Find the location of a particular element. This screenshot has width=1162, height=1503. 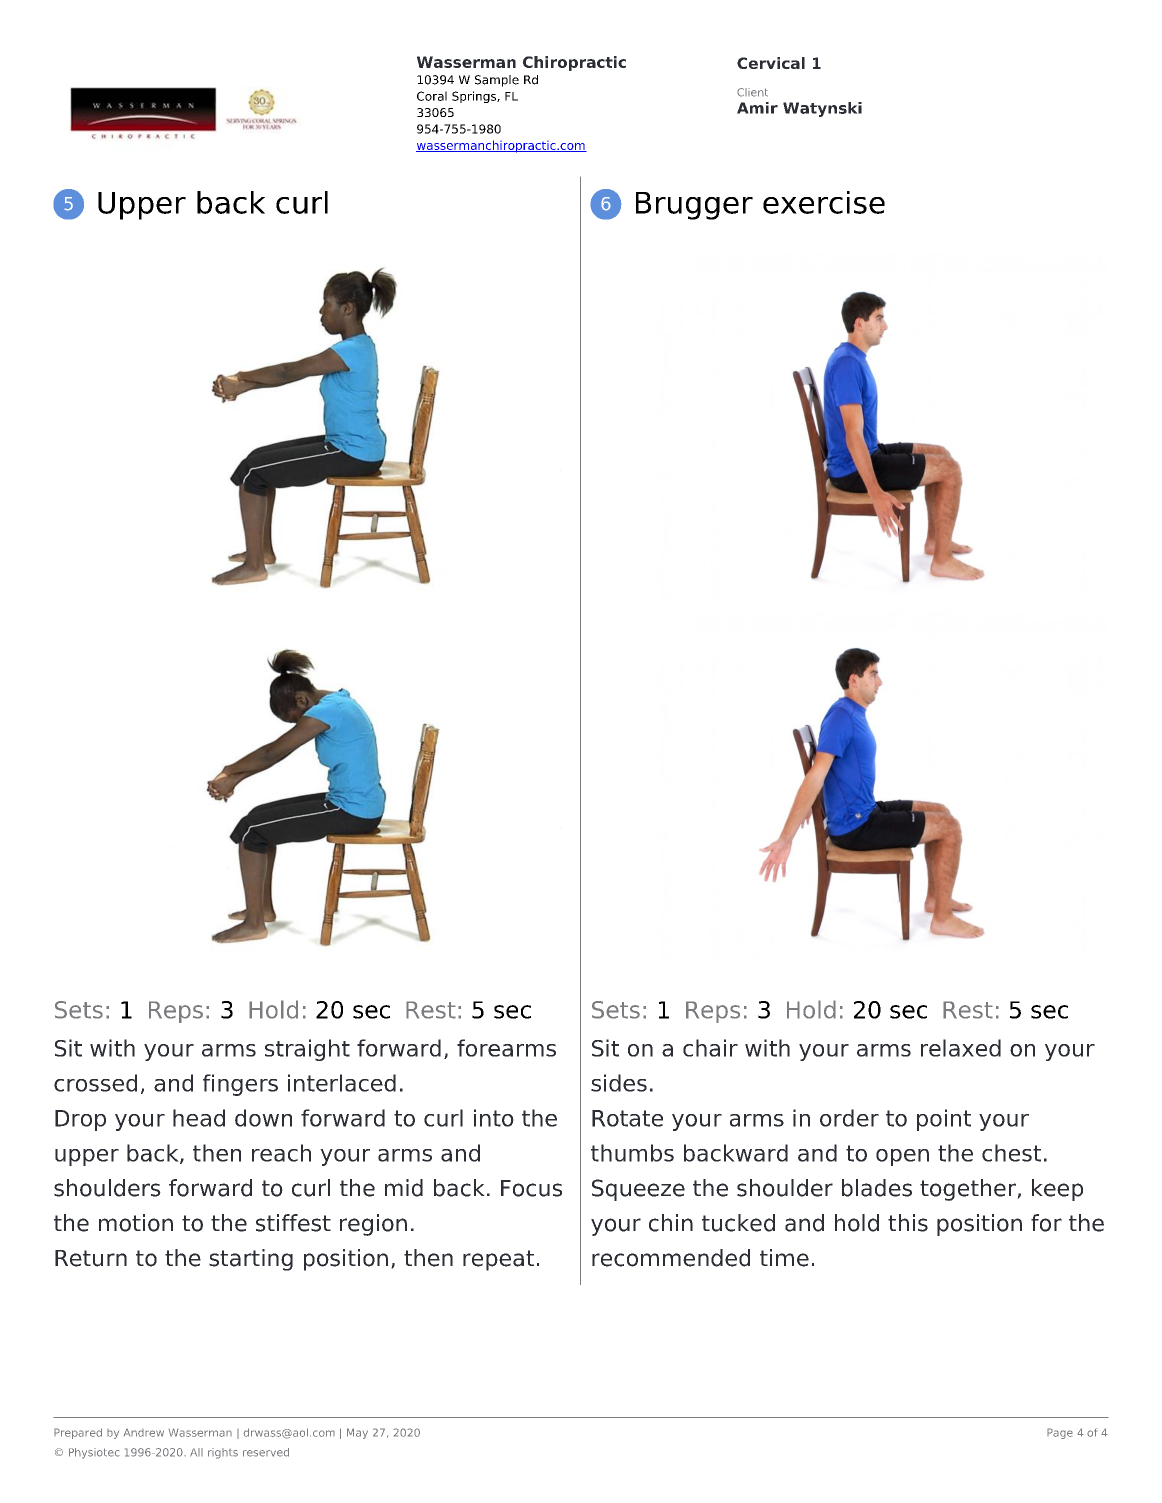

chair is located at coordinates (710, 1048).
